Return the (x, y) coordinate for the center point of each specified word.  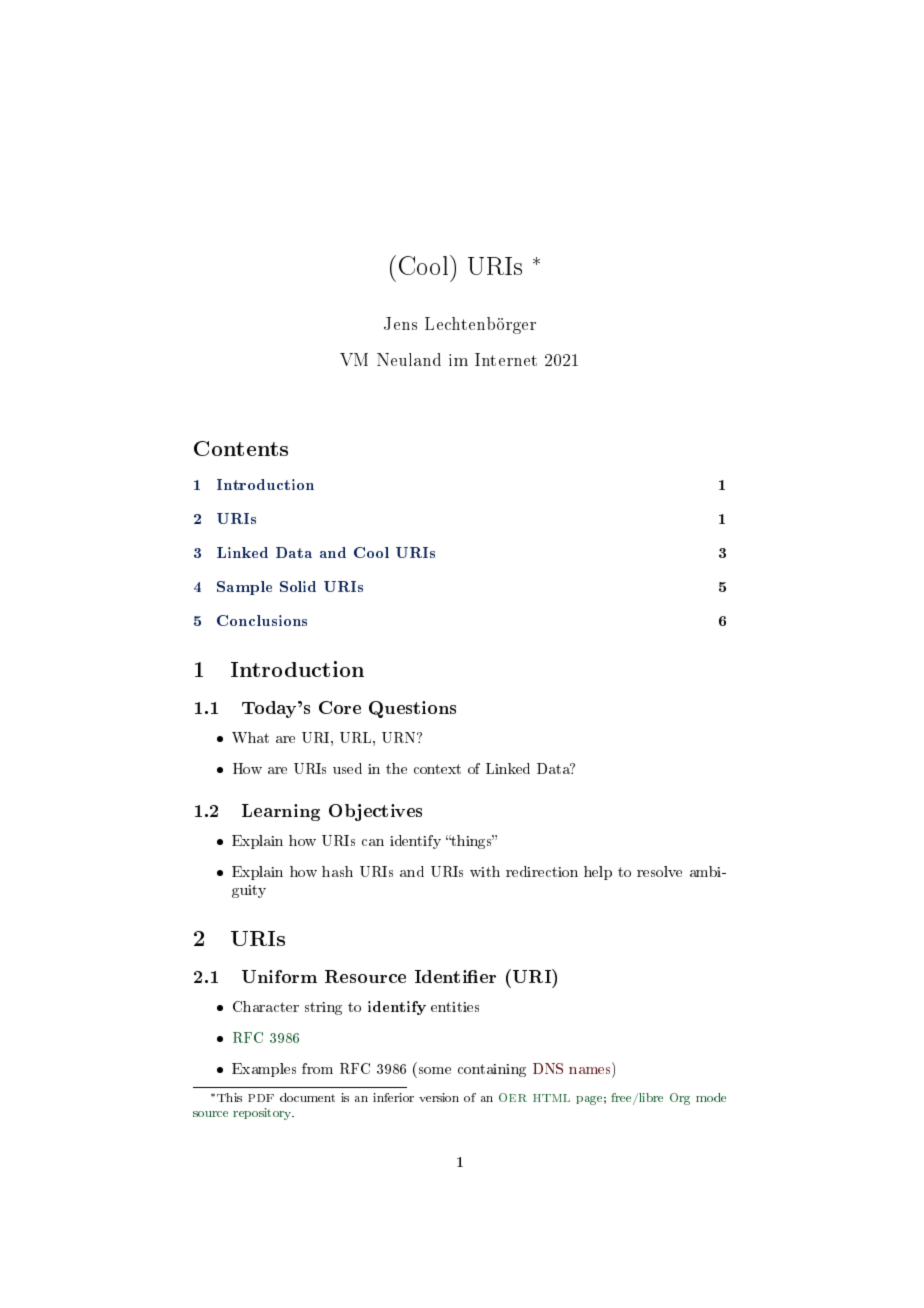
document (307, 1097)
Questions (412, 709)
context (437, 769)
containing (492, 1070)
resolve (659, 871)
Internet (506, 359)
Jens (400, 323)
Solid (298, 586)
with (485, 871)
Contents (241, 448)
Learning (281, 812)
